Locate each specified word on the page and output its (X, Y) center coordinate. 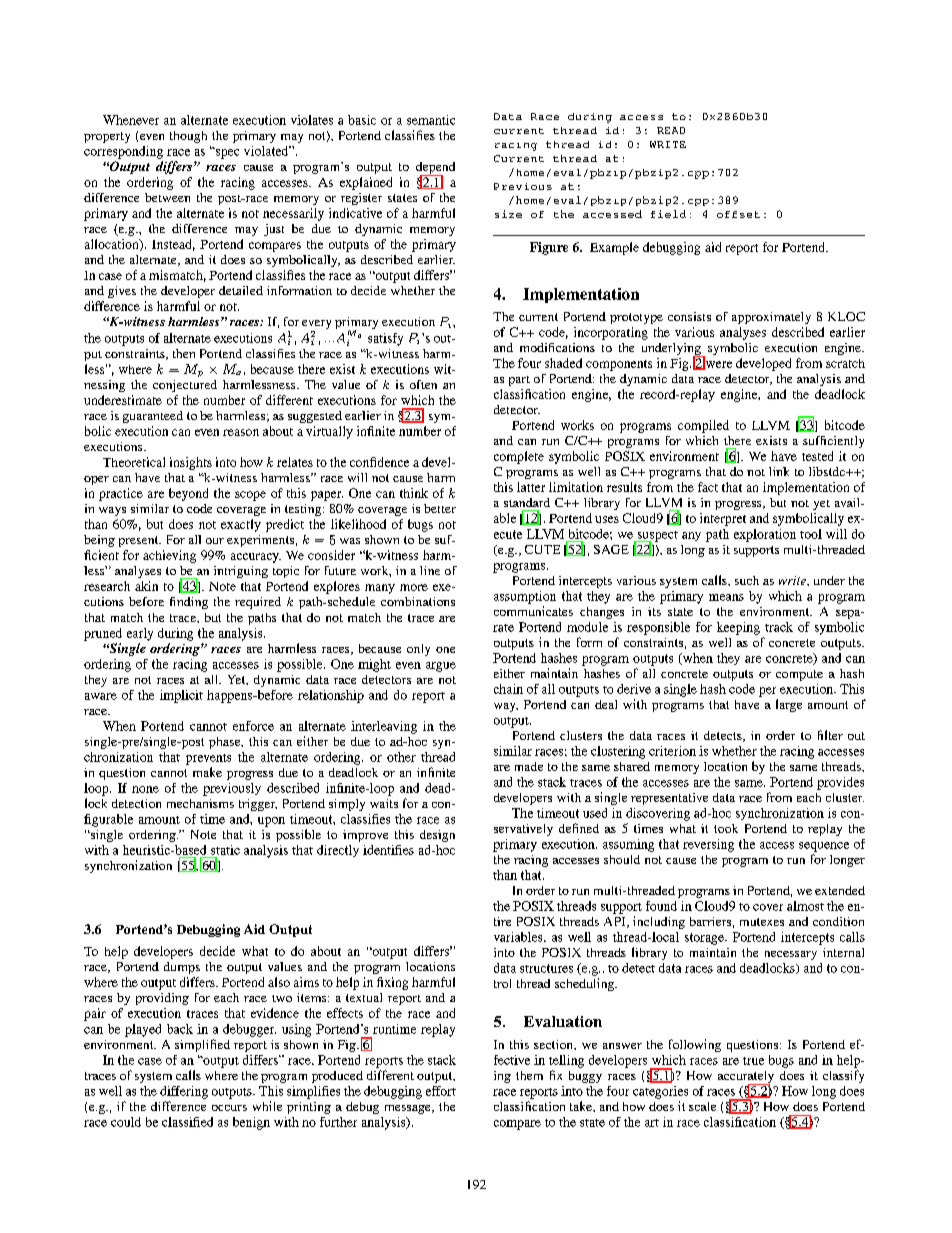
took (726, 828)
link (779, 471)
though (188, 137)
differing (184, 1092)
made (529, 766)
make (207, 772)
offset (738, 214)
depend (435, 169)
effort (441, 1091)
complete (519, 457)
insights (191, 463)
